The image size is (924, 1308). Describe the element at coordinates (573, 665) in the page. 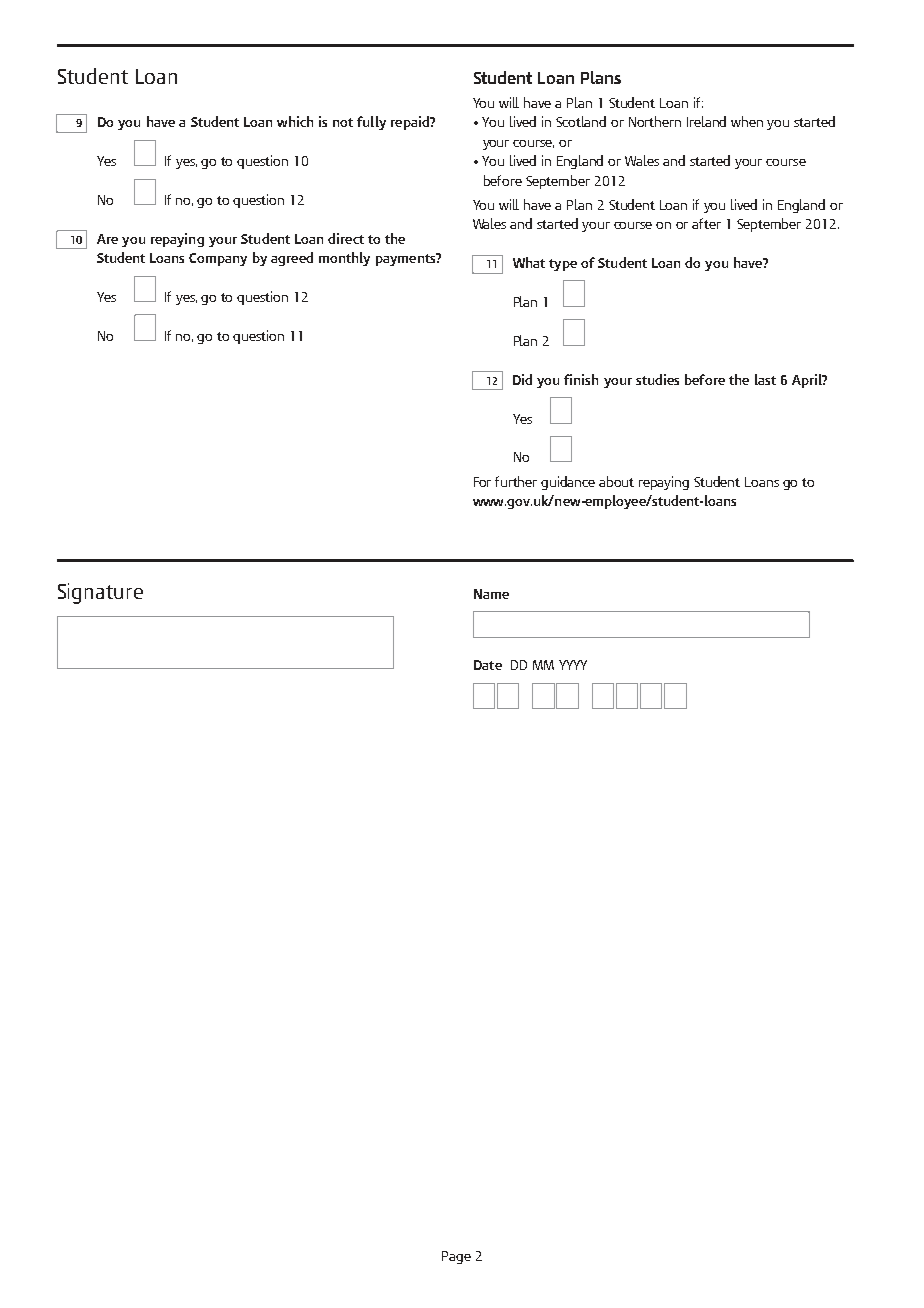

I see `YYYY` at that location.
